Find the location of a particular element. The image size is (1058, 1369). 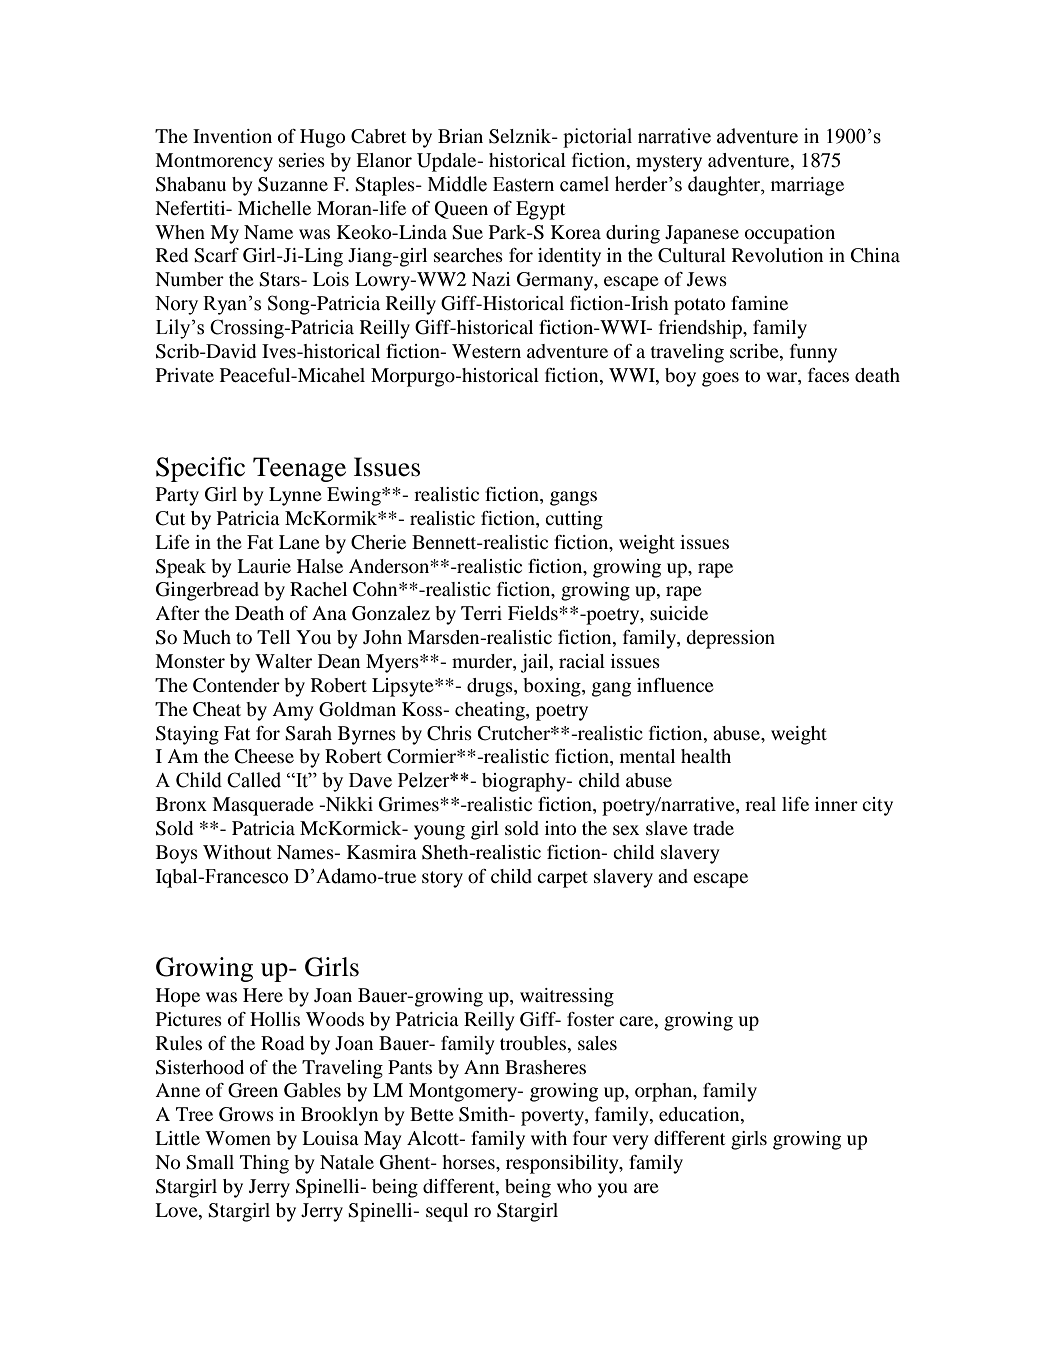

trade is located at coordinates (713, 828).
